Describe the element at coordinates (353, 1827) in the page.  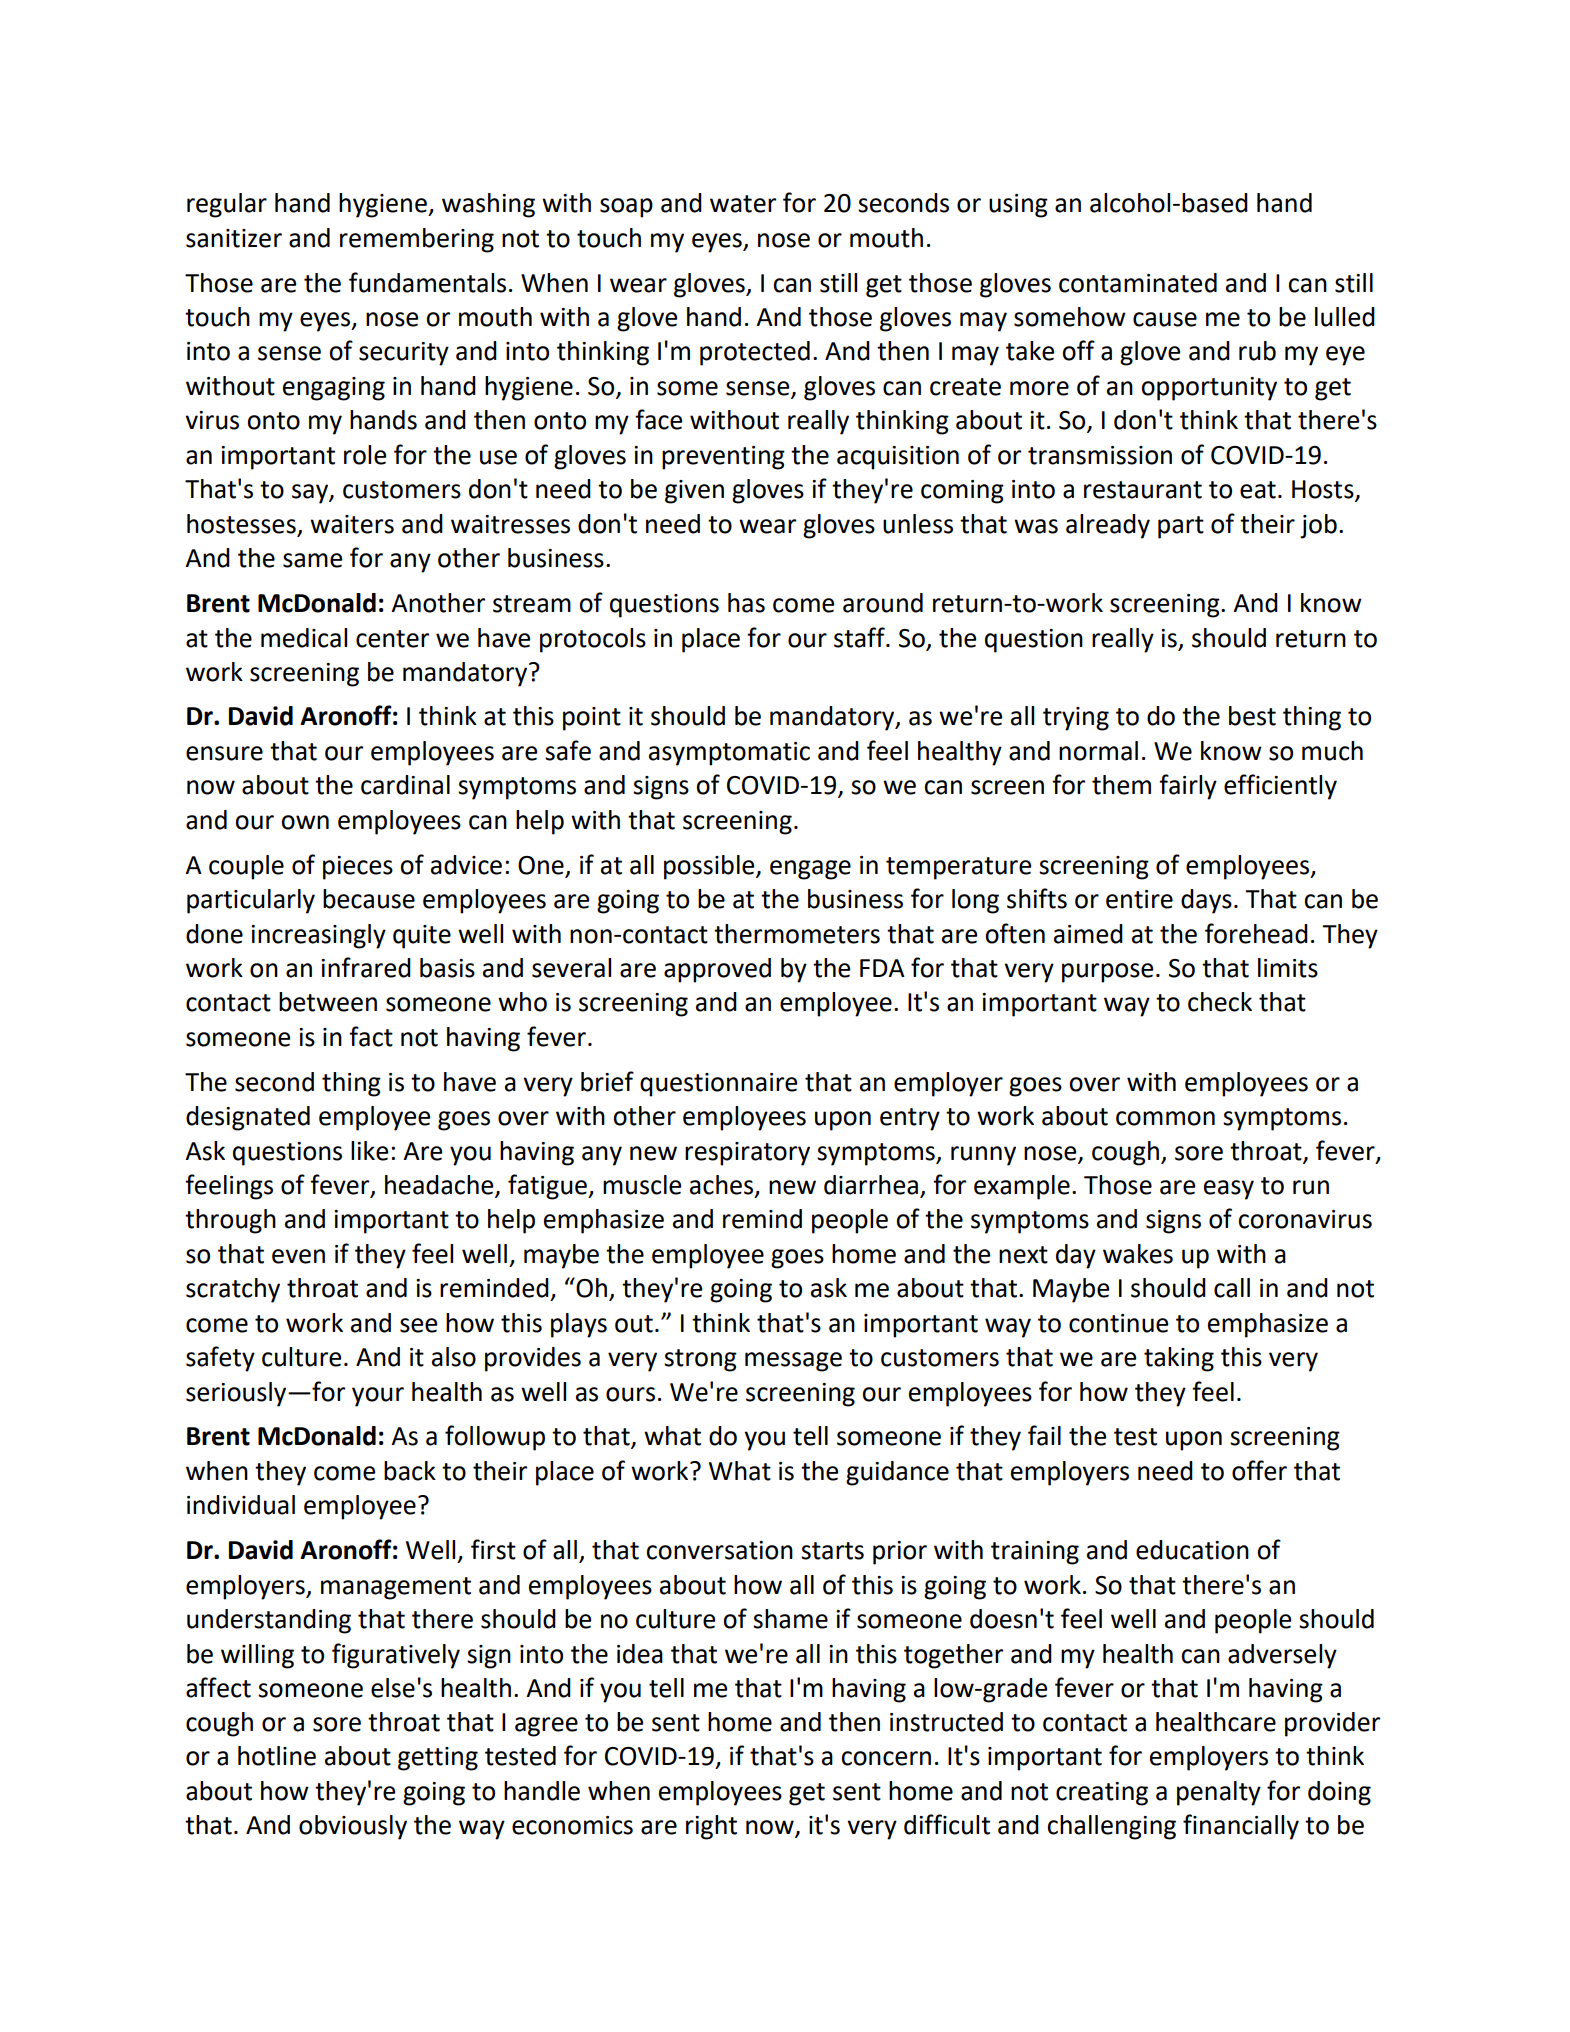
I see `obviously` at that location.
